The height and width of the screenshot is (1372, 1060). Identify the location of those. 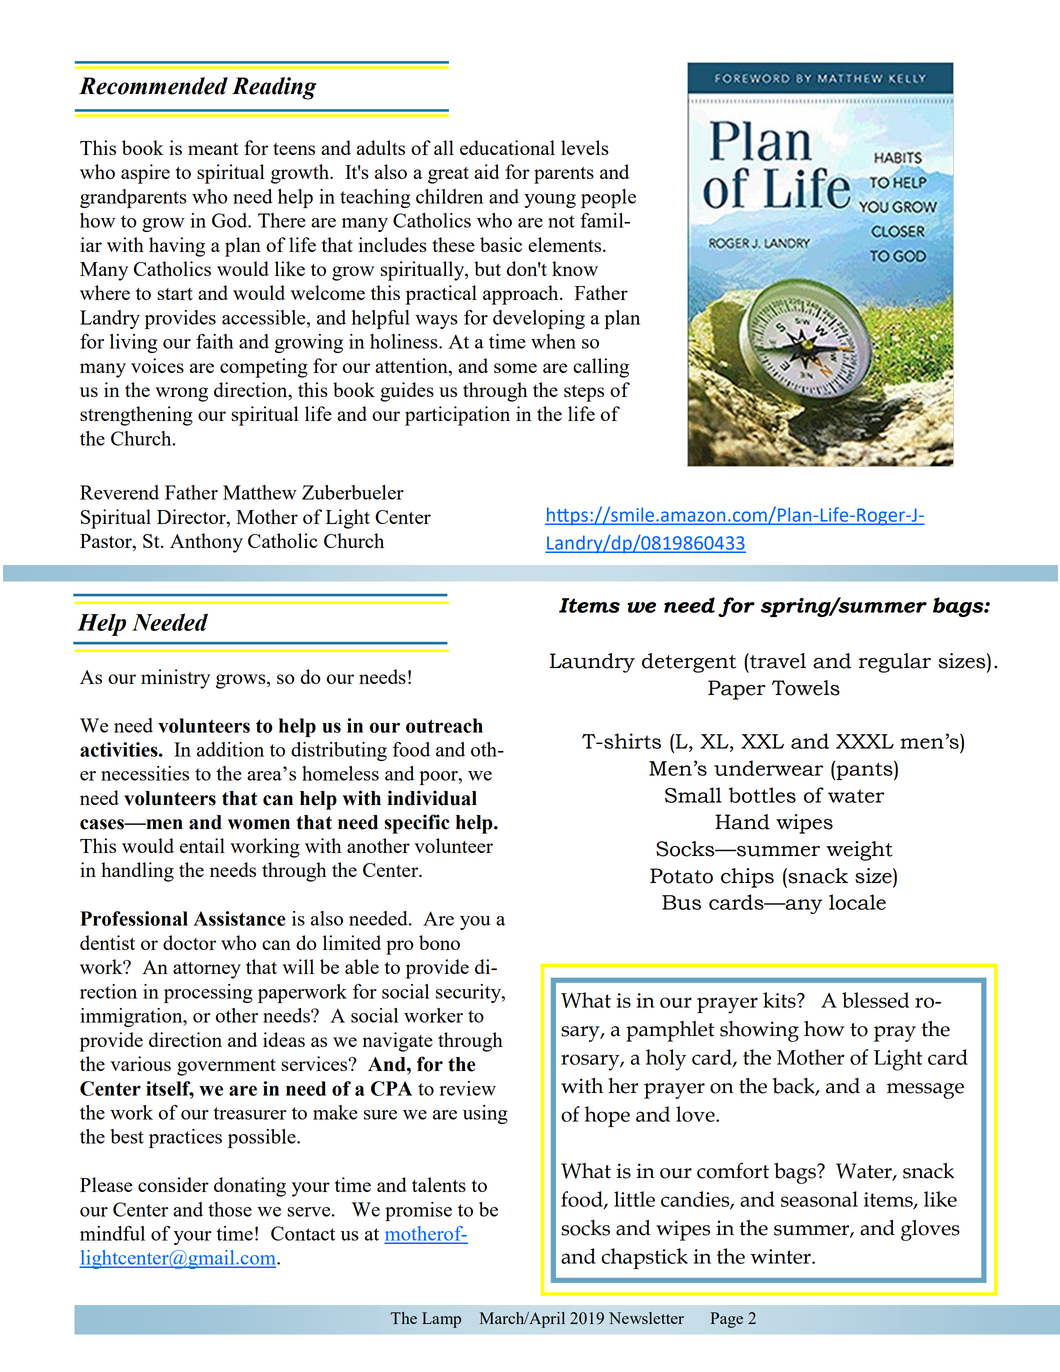
(230, 1209).
